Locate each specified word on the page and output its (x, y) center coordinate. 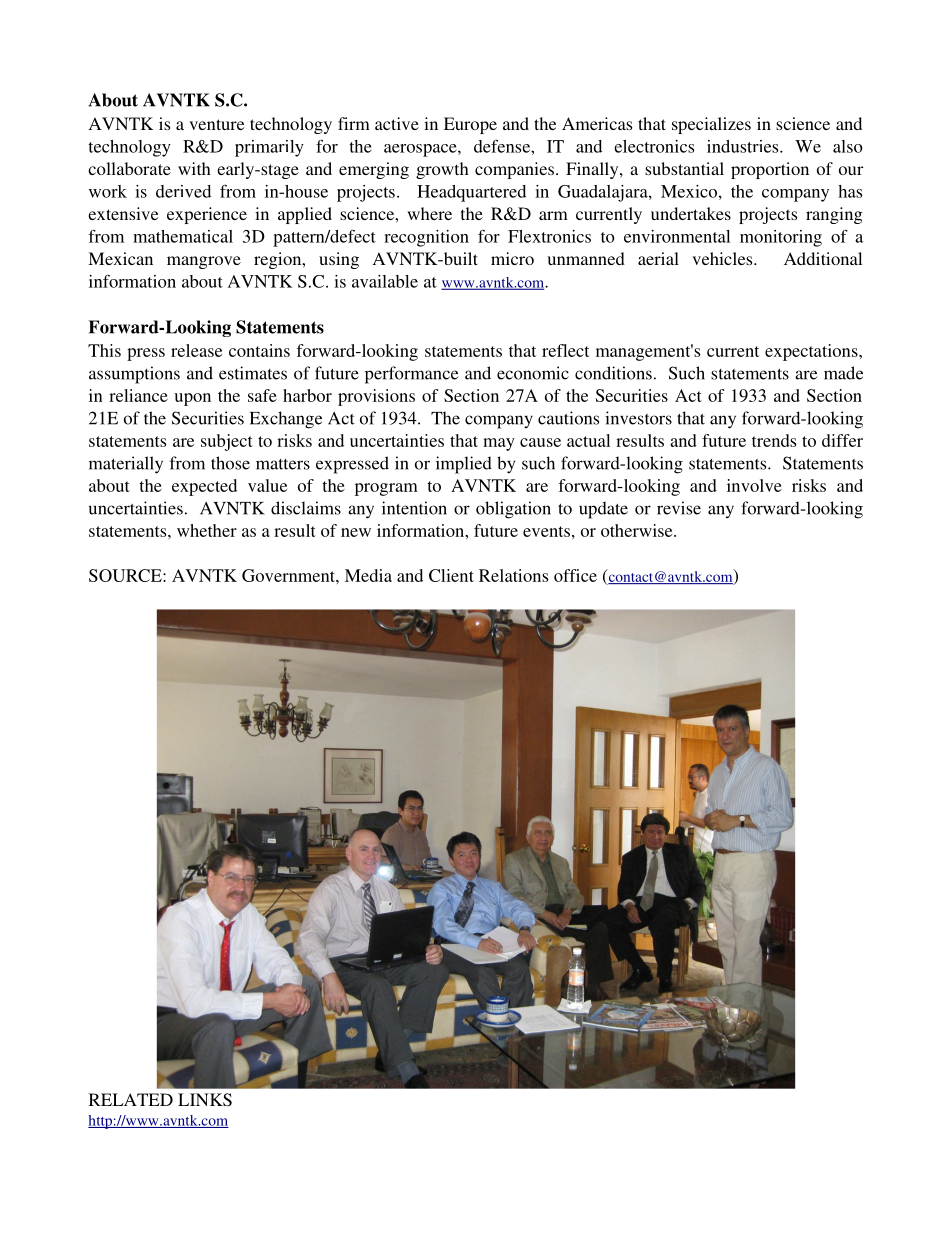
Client (451, 575)
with (194, 168)
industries (744, 146)
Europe (470, 125)
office (575, 575)
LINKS (205, 1100)
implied (464, 465)
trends (774, 440)
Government (289, 575)
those (230, 463)
